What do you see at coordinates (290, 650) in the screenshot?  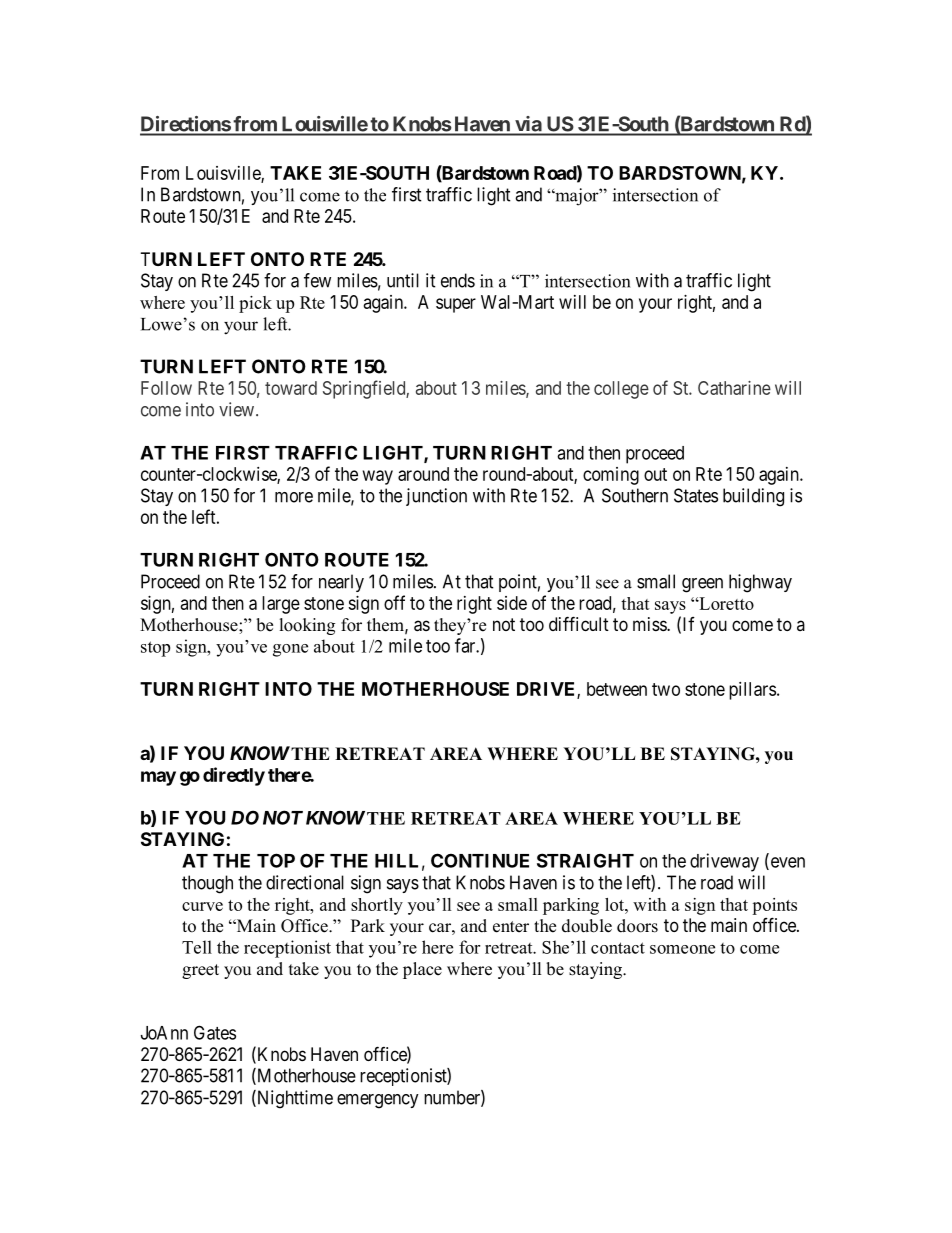 I see `gone` at bounding box center [290, 650].
